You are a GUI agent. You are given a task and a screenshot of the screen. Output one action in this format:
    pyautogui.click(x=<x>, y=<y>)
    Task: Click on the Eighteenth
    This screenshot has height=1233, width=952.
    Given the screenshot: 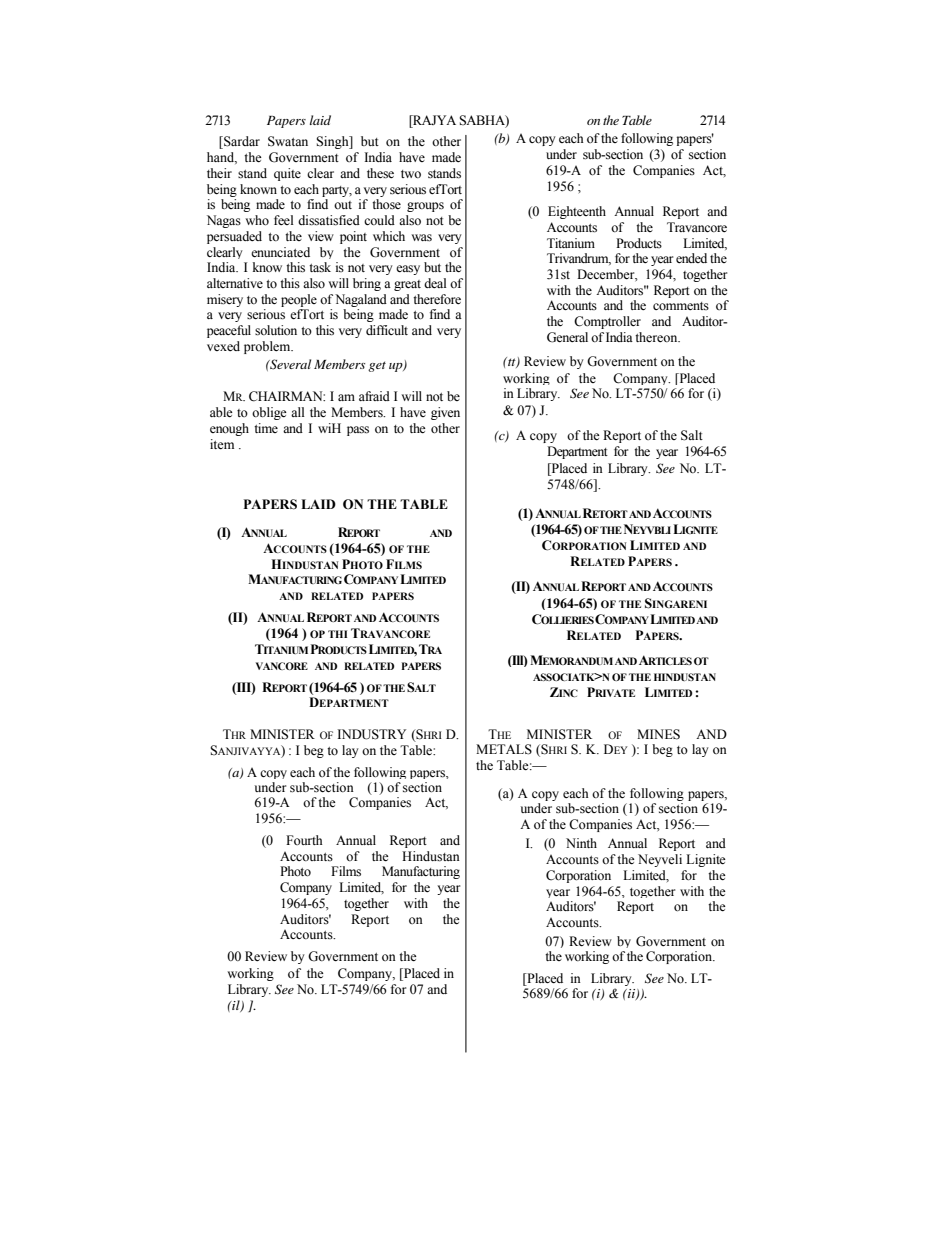 What is the action you would take?
    pyautogui.click(x=577, y=212)
